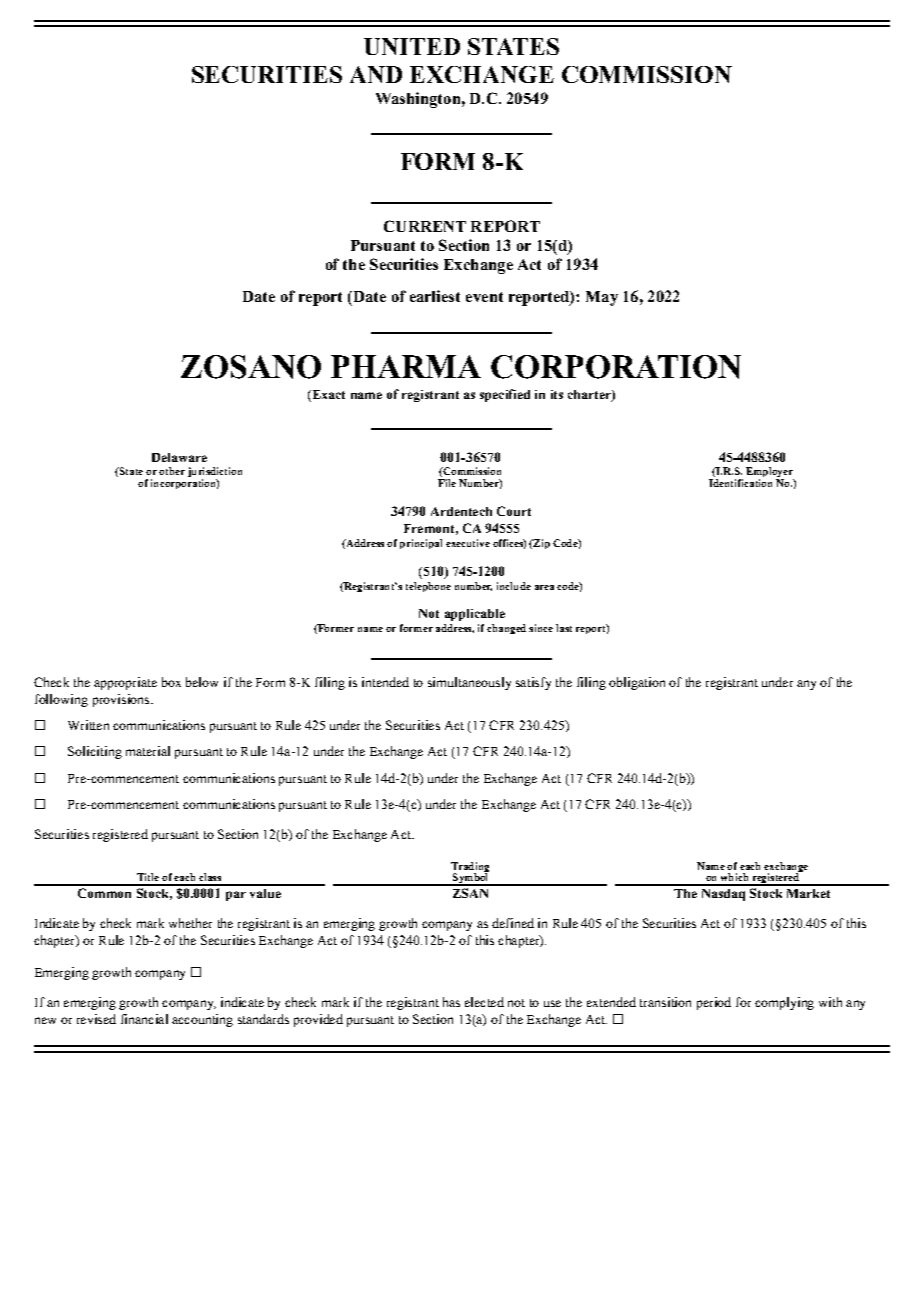 Image resolution: width=924 pixels, height=1308 pixels. Describe the element at coordinates (590, 396) in the screenshot. I see `charter` at that location.
